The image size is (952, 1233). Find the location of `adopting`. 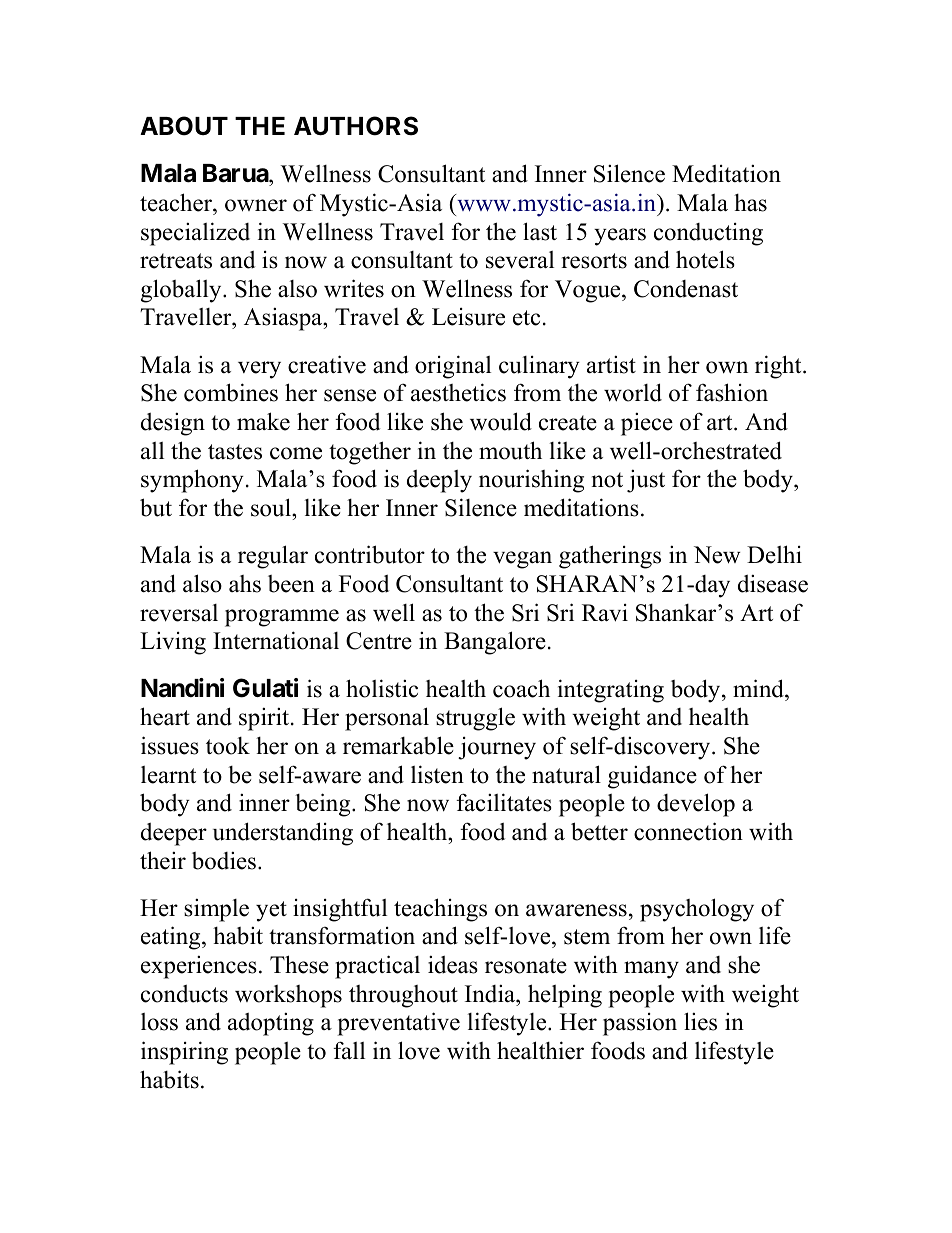

adopting is located at coordinates (271, 1024).
